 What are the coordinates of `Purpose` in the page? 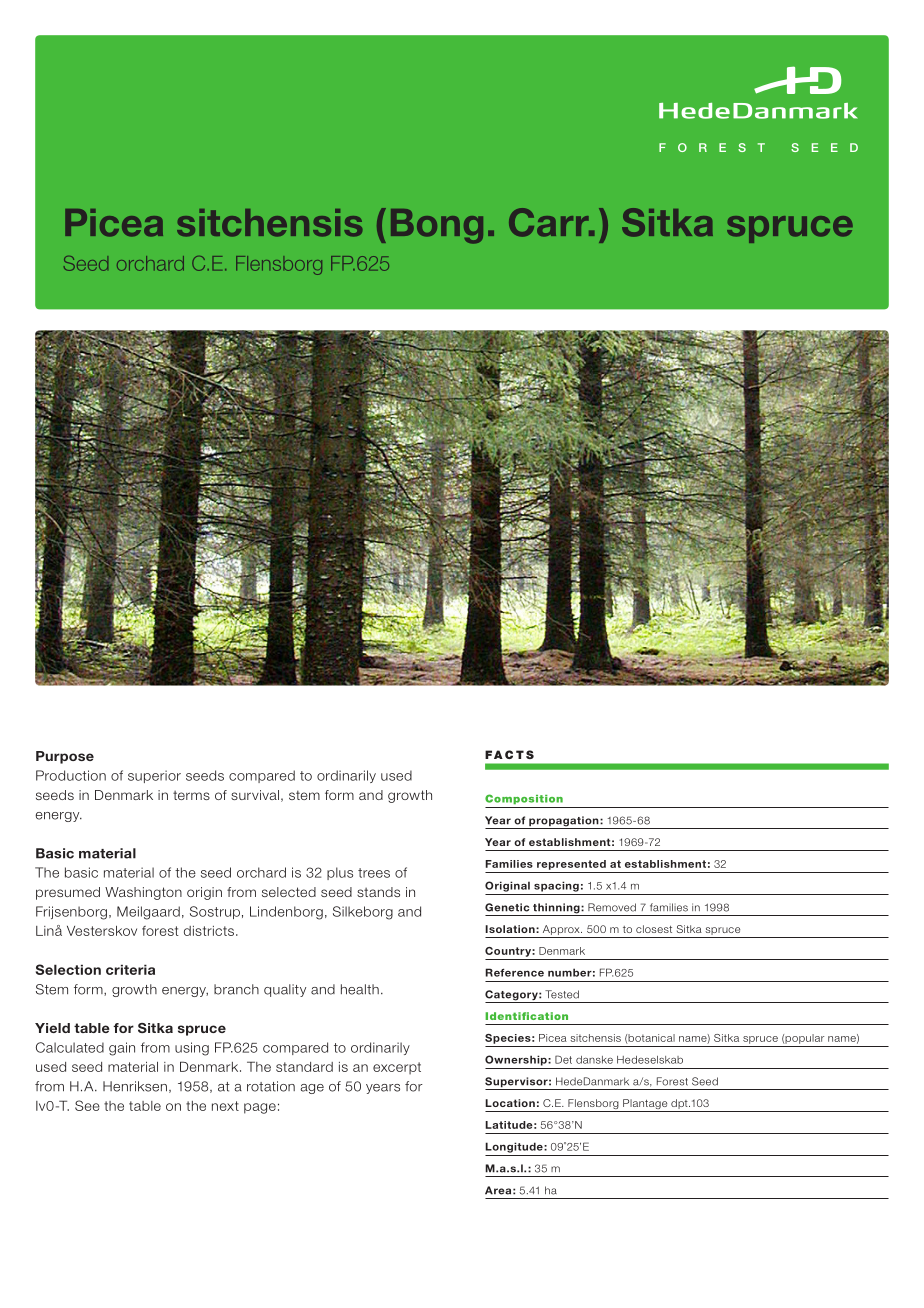 It's located at (65, 757).
